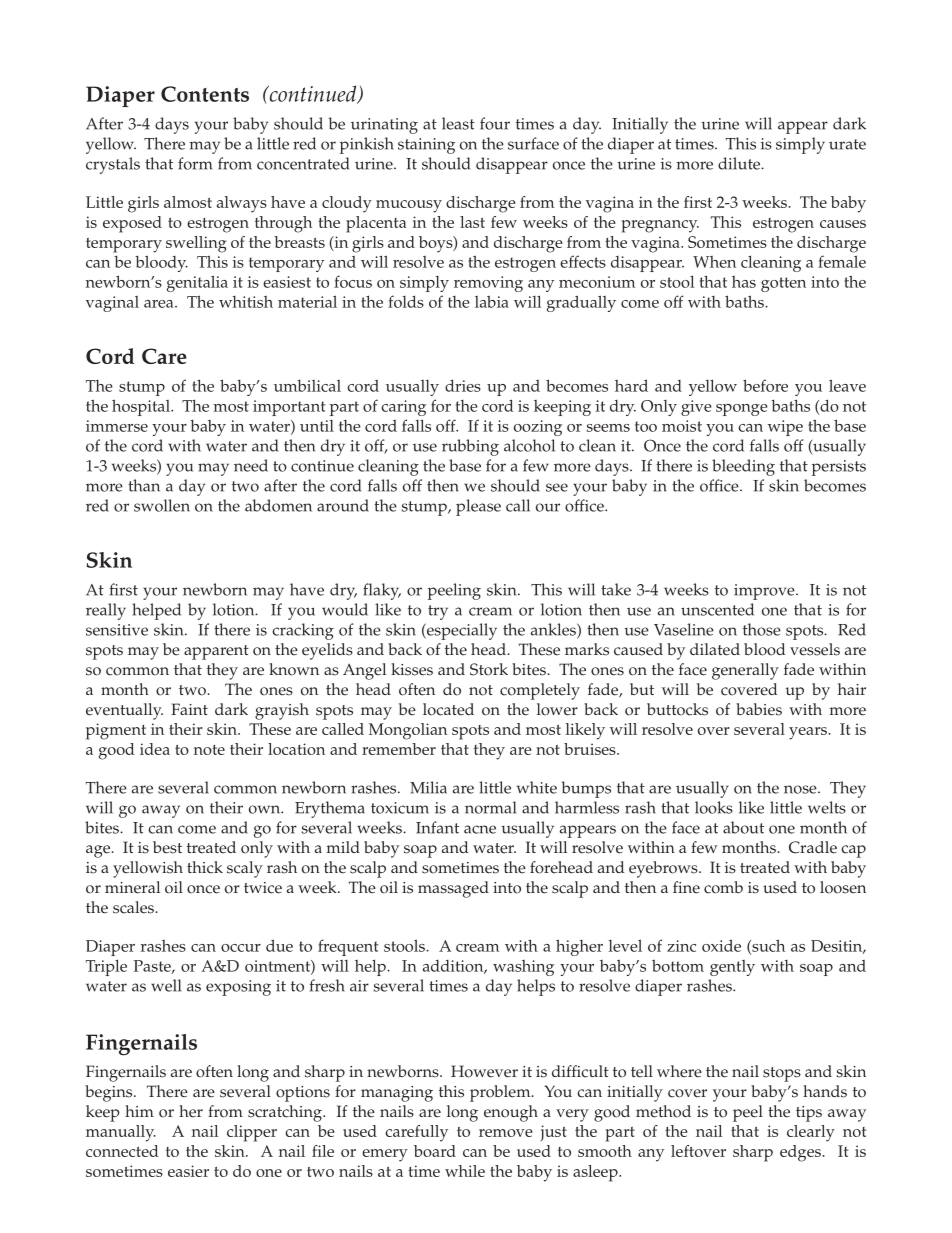  I want to click on urate, so click(847, 144).
